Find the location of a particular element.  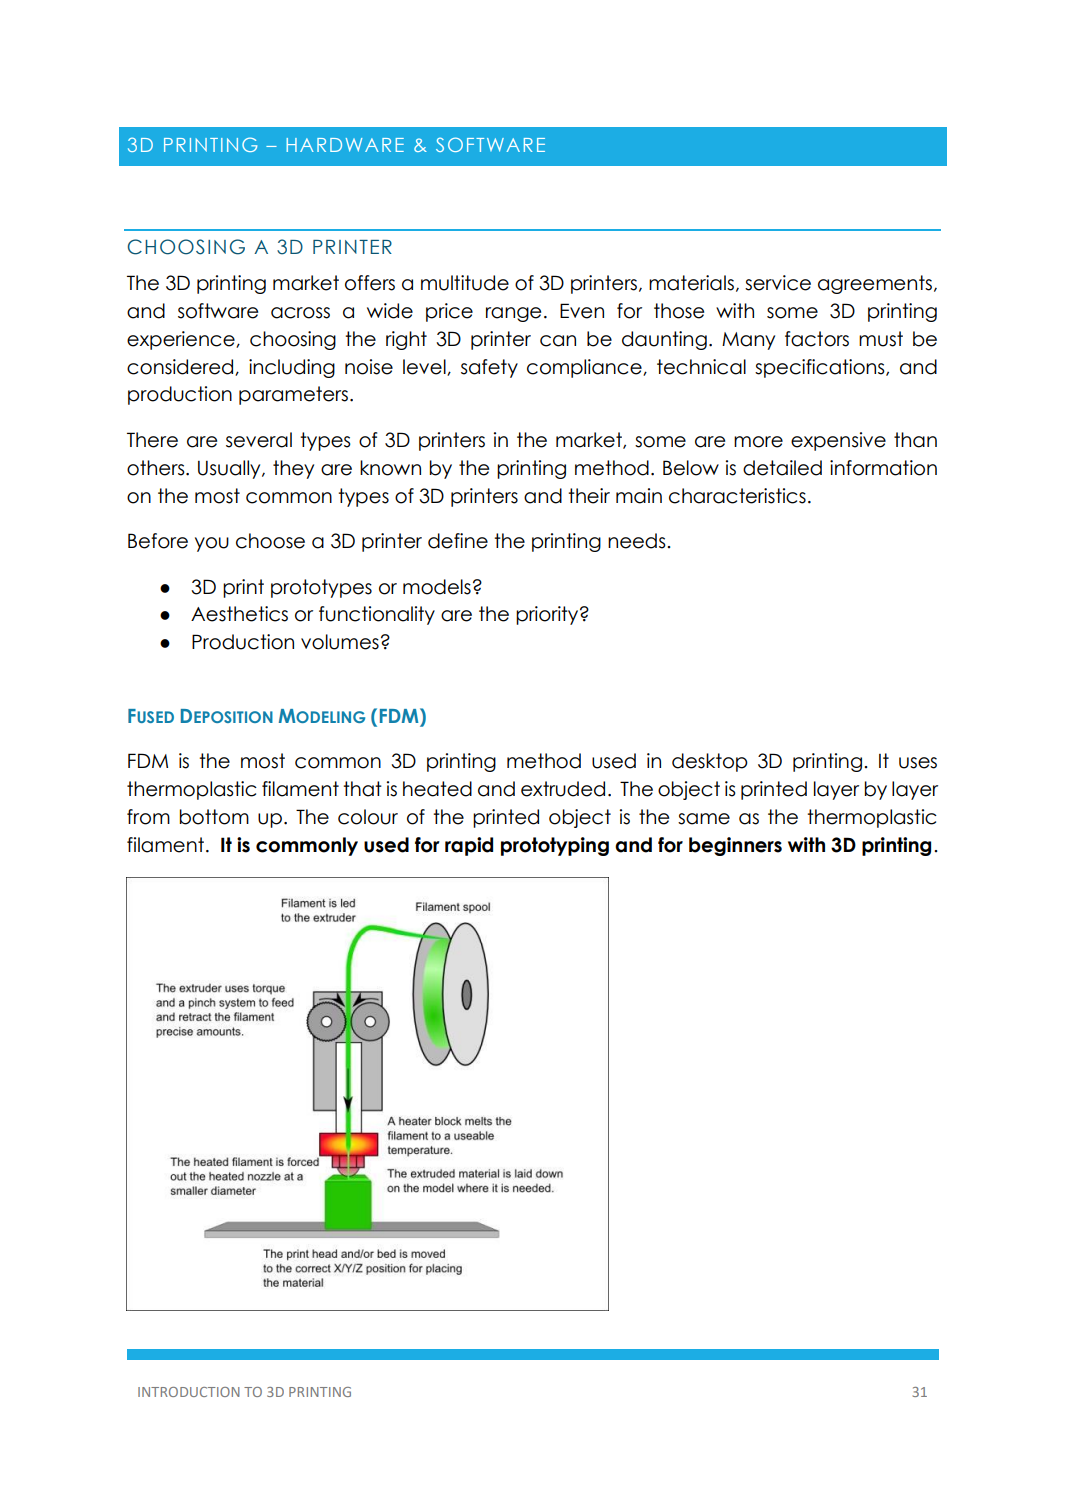

service is located at coordinates (778, 283).
